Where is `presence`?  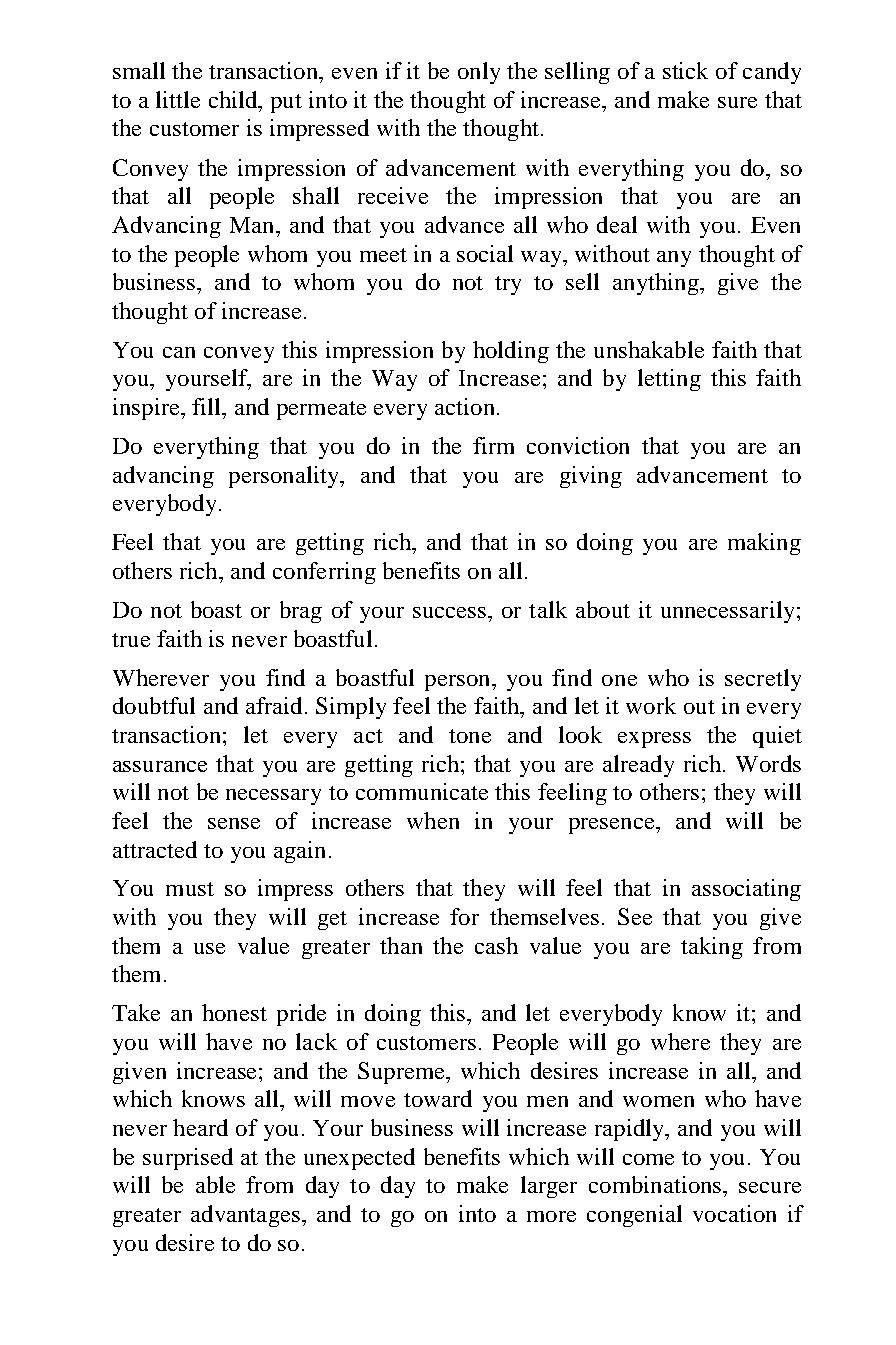 presence is located at coordinates (613, 826).
